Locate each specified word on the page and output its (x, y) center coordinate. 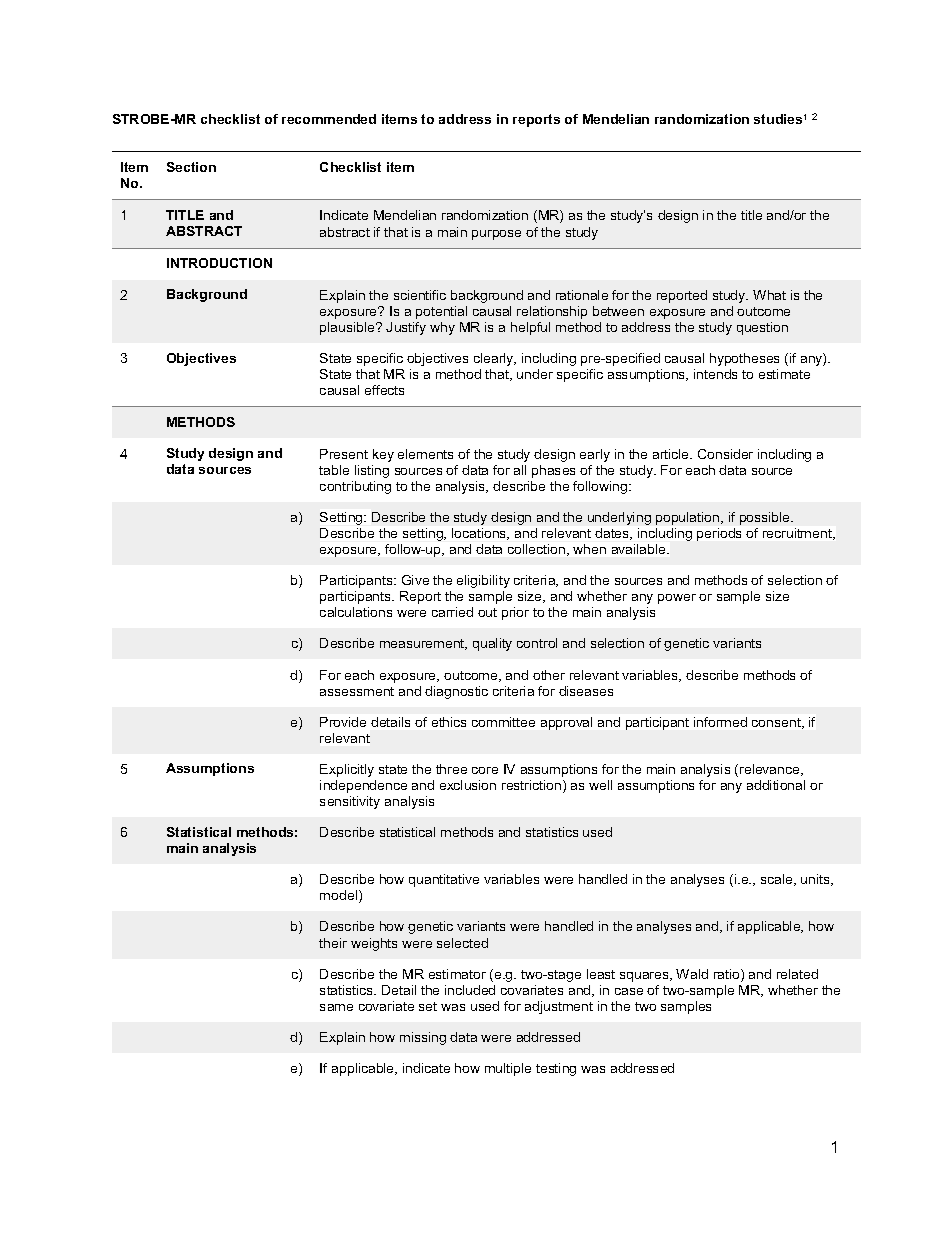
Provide (343, 722)
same (336, 1007)
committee (503, 722)
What (769, 295)
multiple (508, 1069)
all (520, 470)
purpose (496, 235)
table (334, 470)
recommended (329, 119)
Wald (692, 974)
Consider (725, 454)
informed (720, 722)
